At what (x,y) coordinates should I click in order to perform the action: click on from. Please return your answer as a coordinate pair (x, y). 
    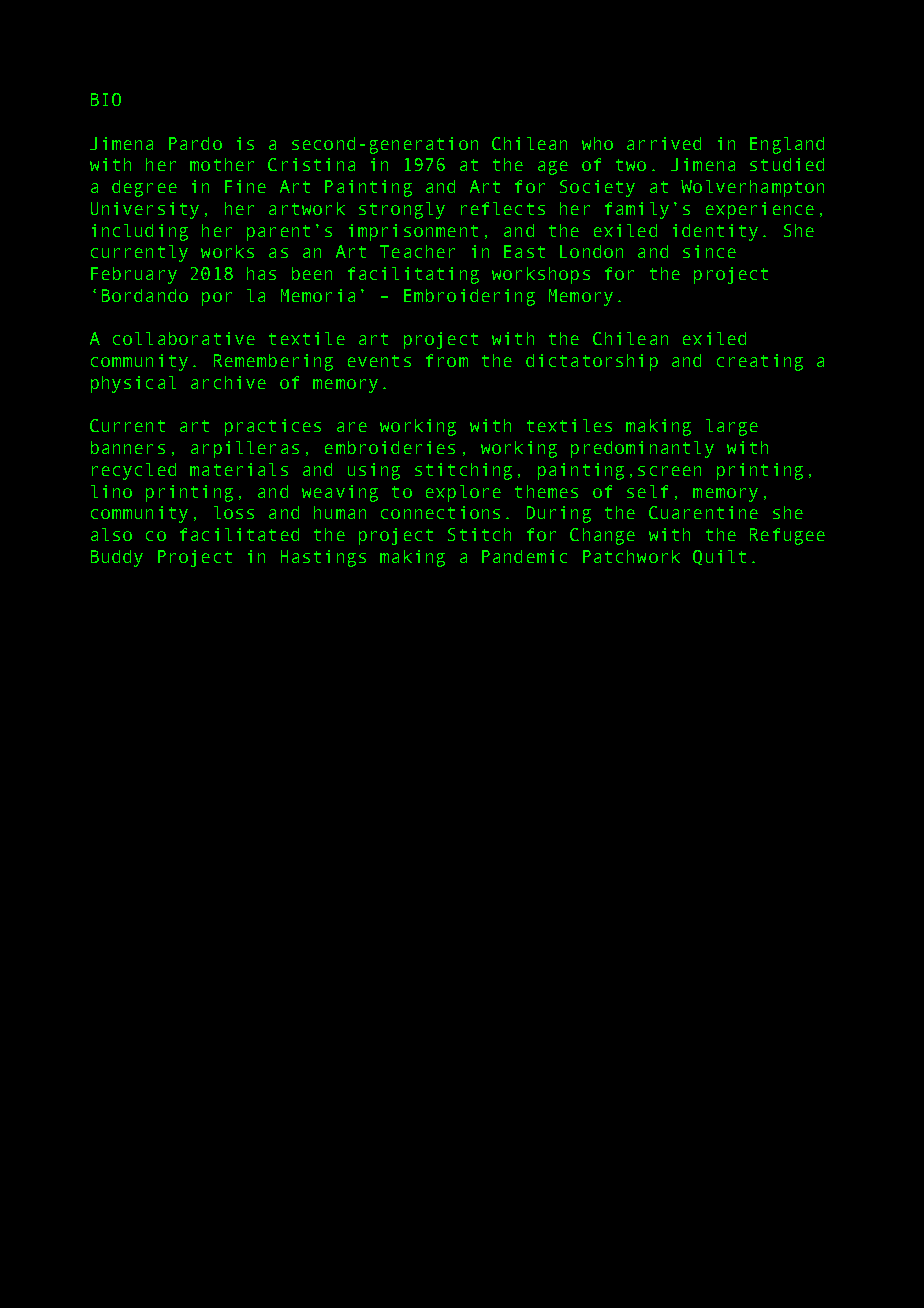
    Looking at the image, I should click on (447, 360).
